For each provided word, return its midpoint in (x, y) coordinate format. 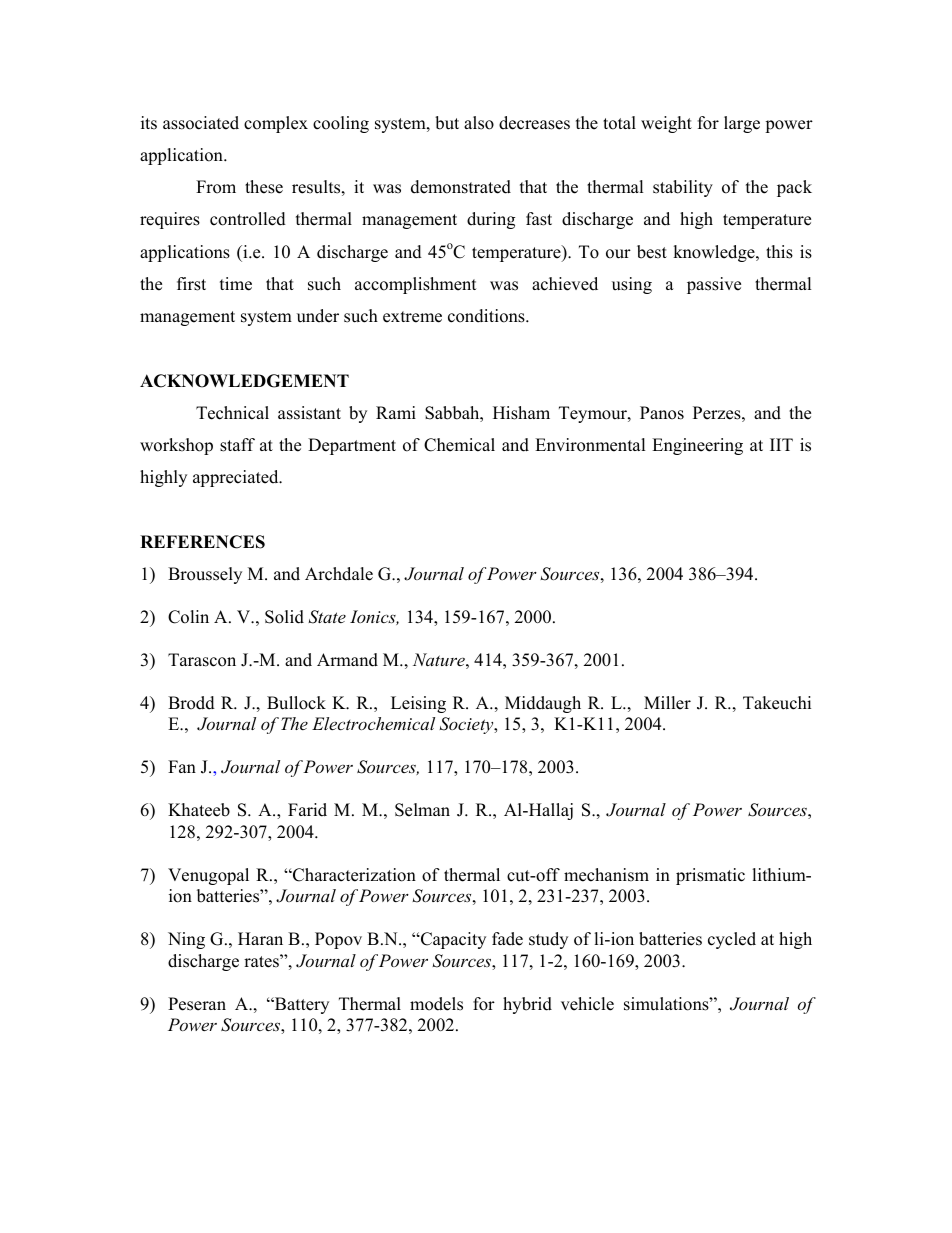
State (327, 617)
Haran (260, 938)
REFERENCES (202, 542)
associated (201, 123)
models (436, 1004)
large (742, 124)
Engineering (697, 446)
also (479, 123)
